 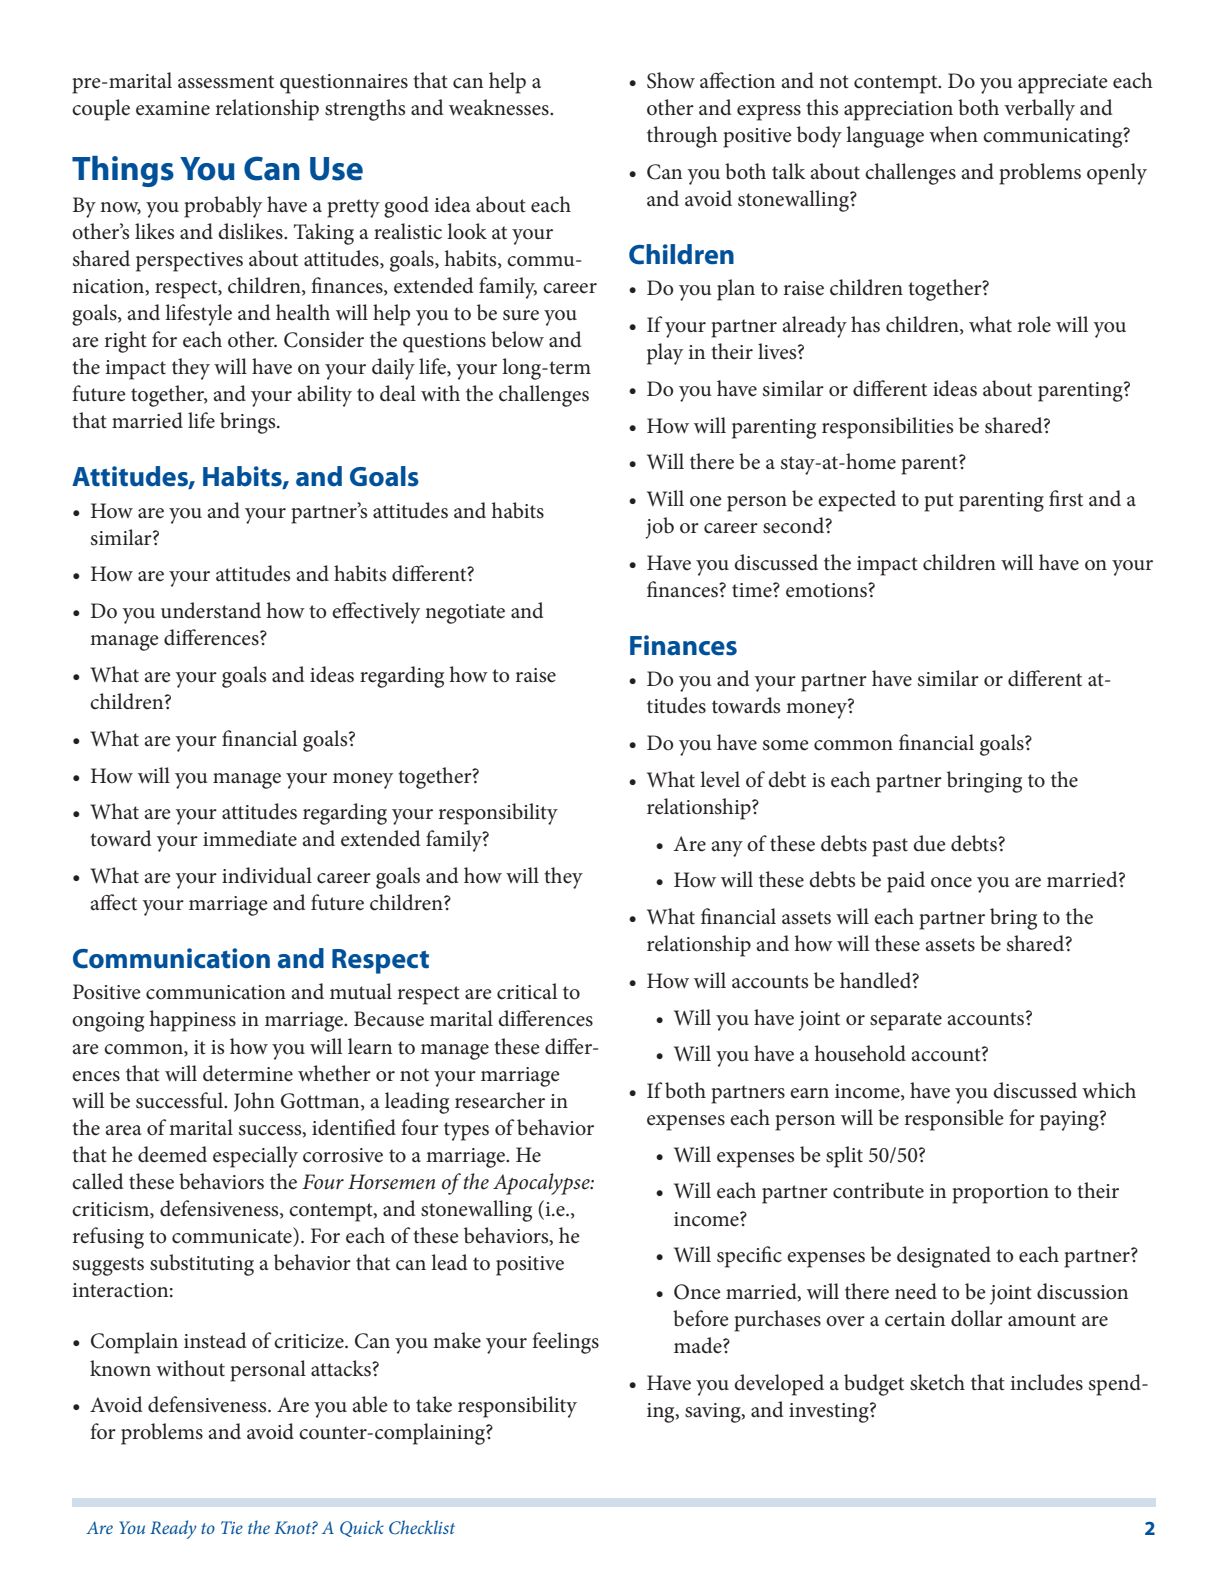 What do you see at coordinates (324, 396) in the screenshot?
I see `ability` at bounding box center [324, 396].
